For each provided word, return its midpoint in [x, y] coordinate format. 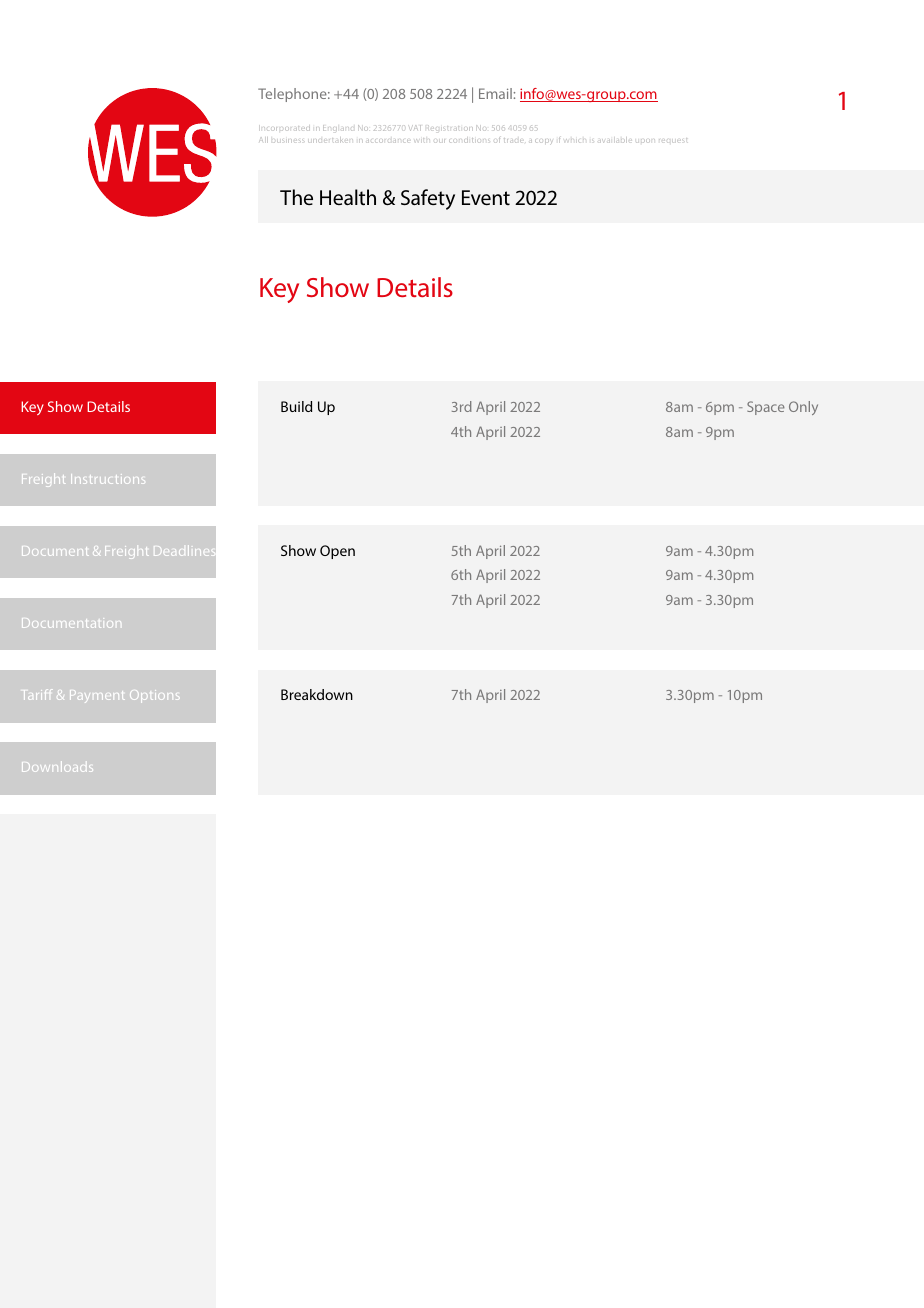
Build [296, 406]
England [337, 128]
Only [803, 408]
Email [495, 93]
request [673, 140]
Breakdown [317, 694]
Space [766, 408]
